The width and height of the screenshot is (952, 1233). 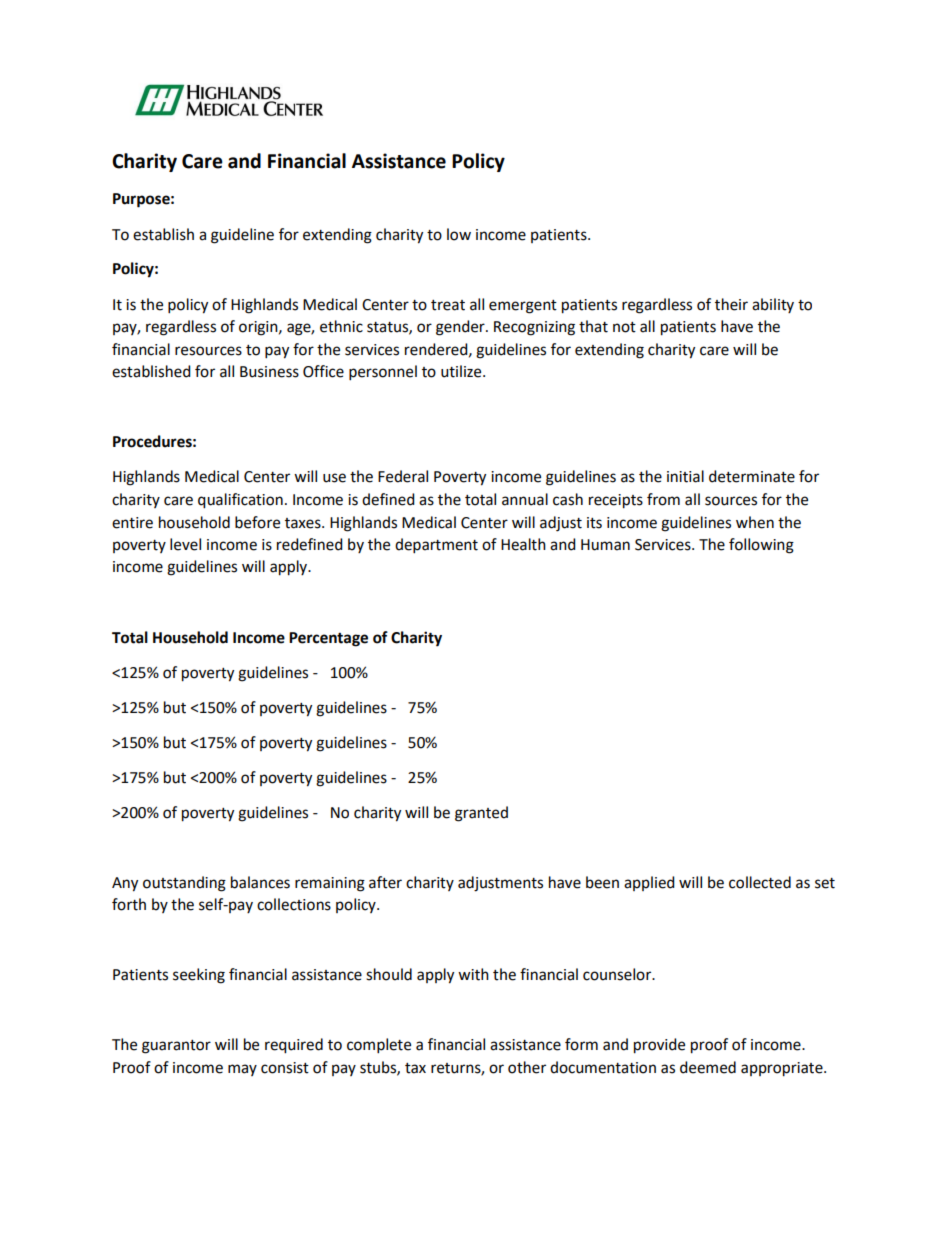 I want to click on after, so click(x=385, y=882).
